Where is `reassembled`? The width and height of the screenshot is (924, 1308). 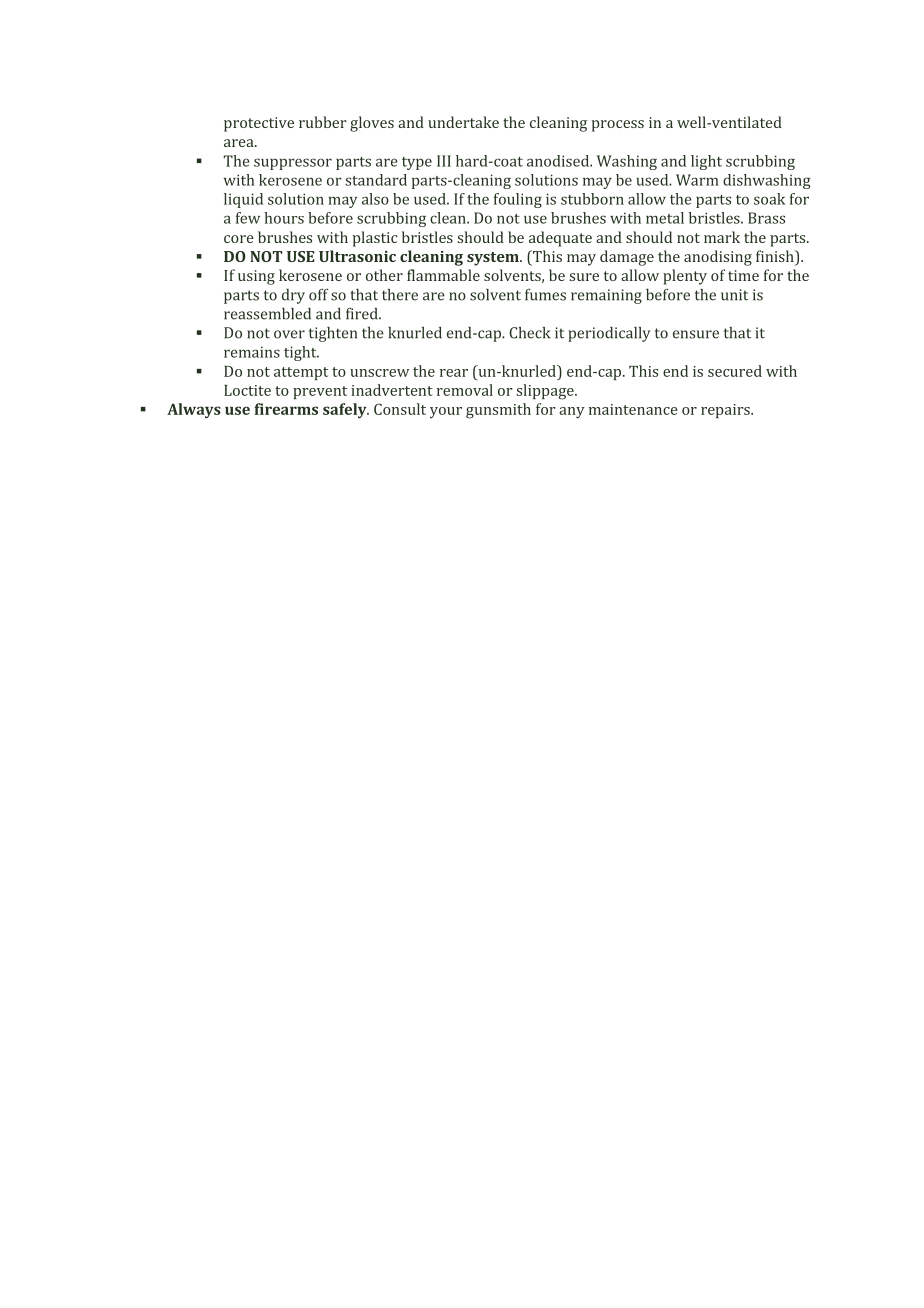
reassembled is located at coordinates (267, 314).
